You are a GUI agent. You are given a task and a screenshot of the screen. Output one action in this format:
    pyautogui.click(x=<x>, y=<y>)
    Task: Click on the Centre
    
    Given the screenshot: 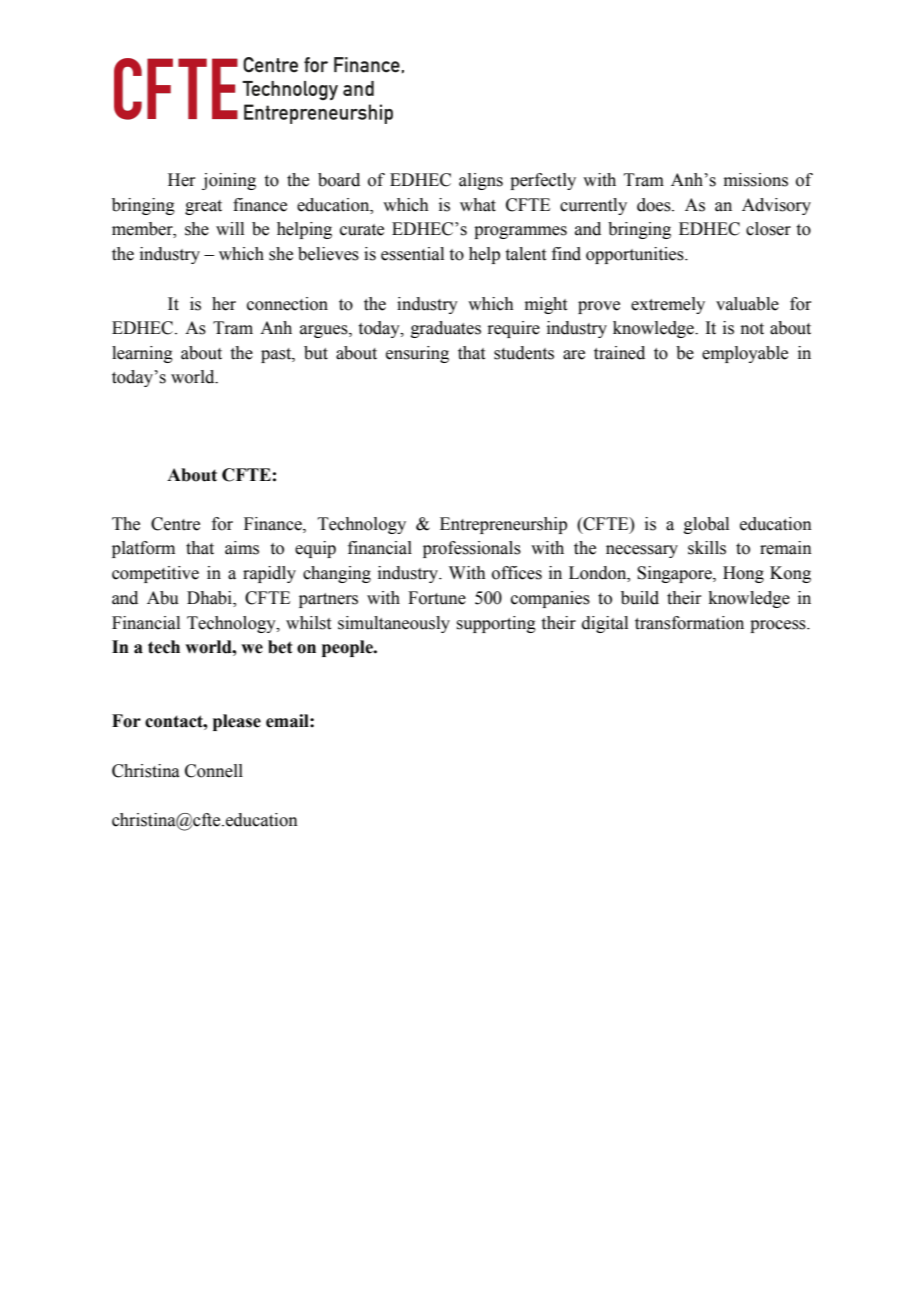 What is the action you would take?
    pyautogui.click(x=175, y=524)
